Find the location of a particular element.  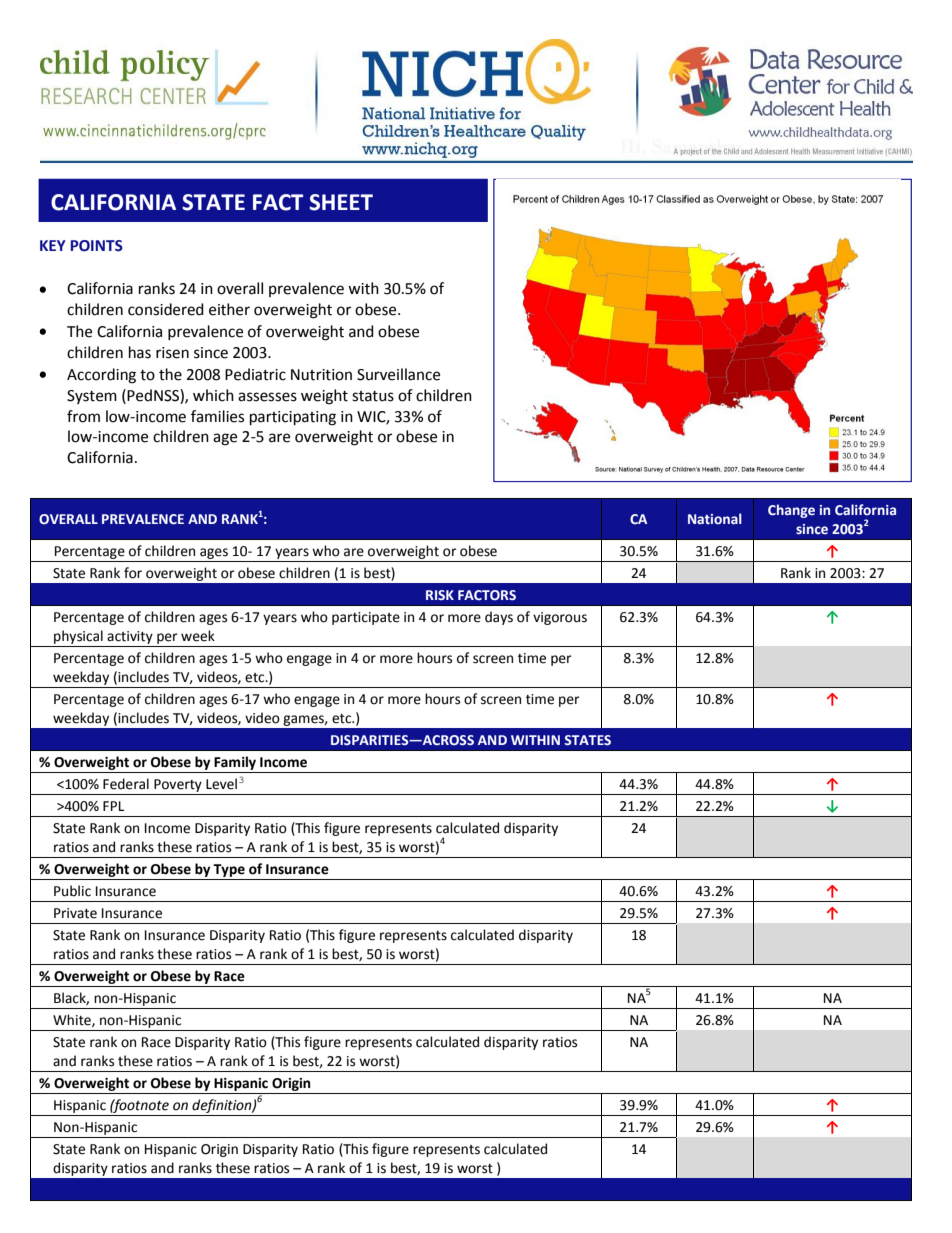

SHEET is located at coordinates (341, 202).
